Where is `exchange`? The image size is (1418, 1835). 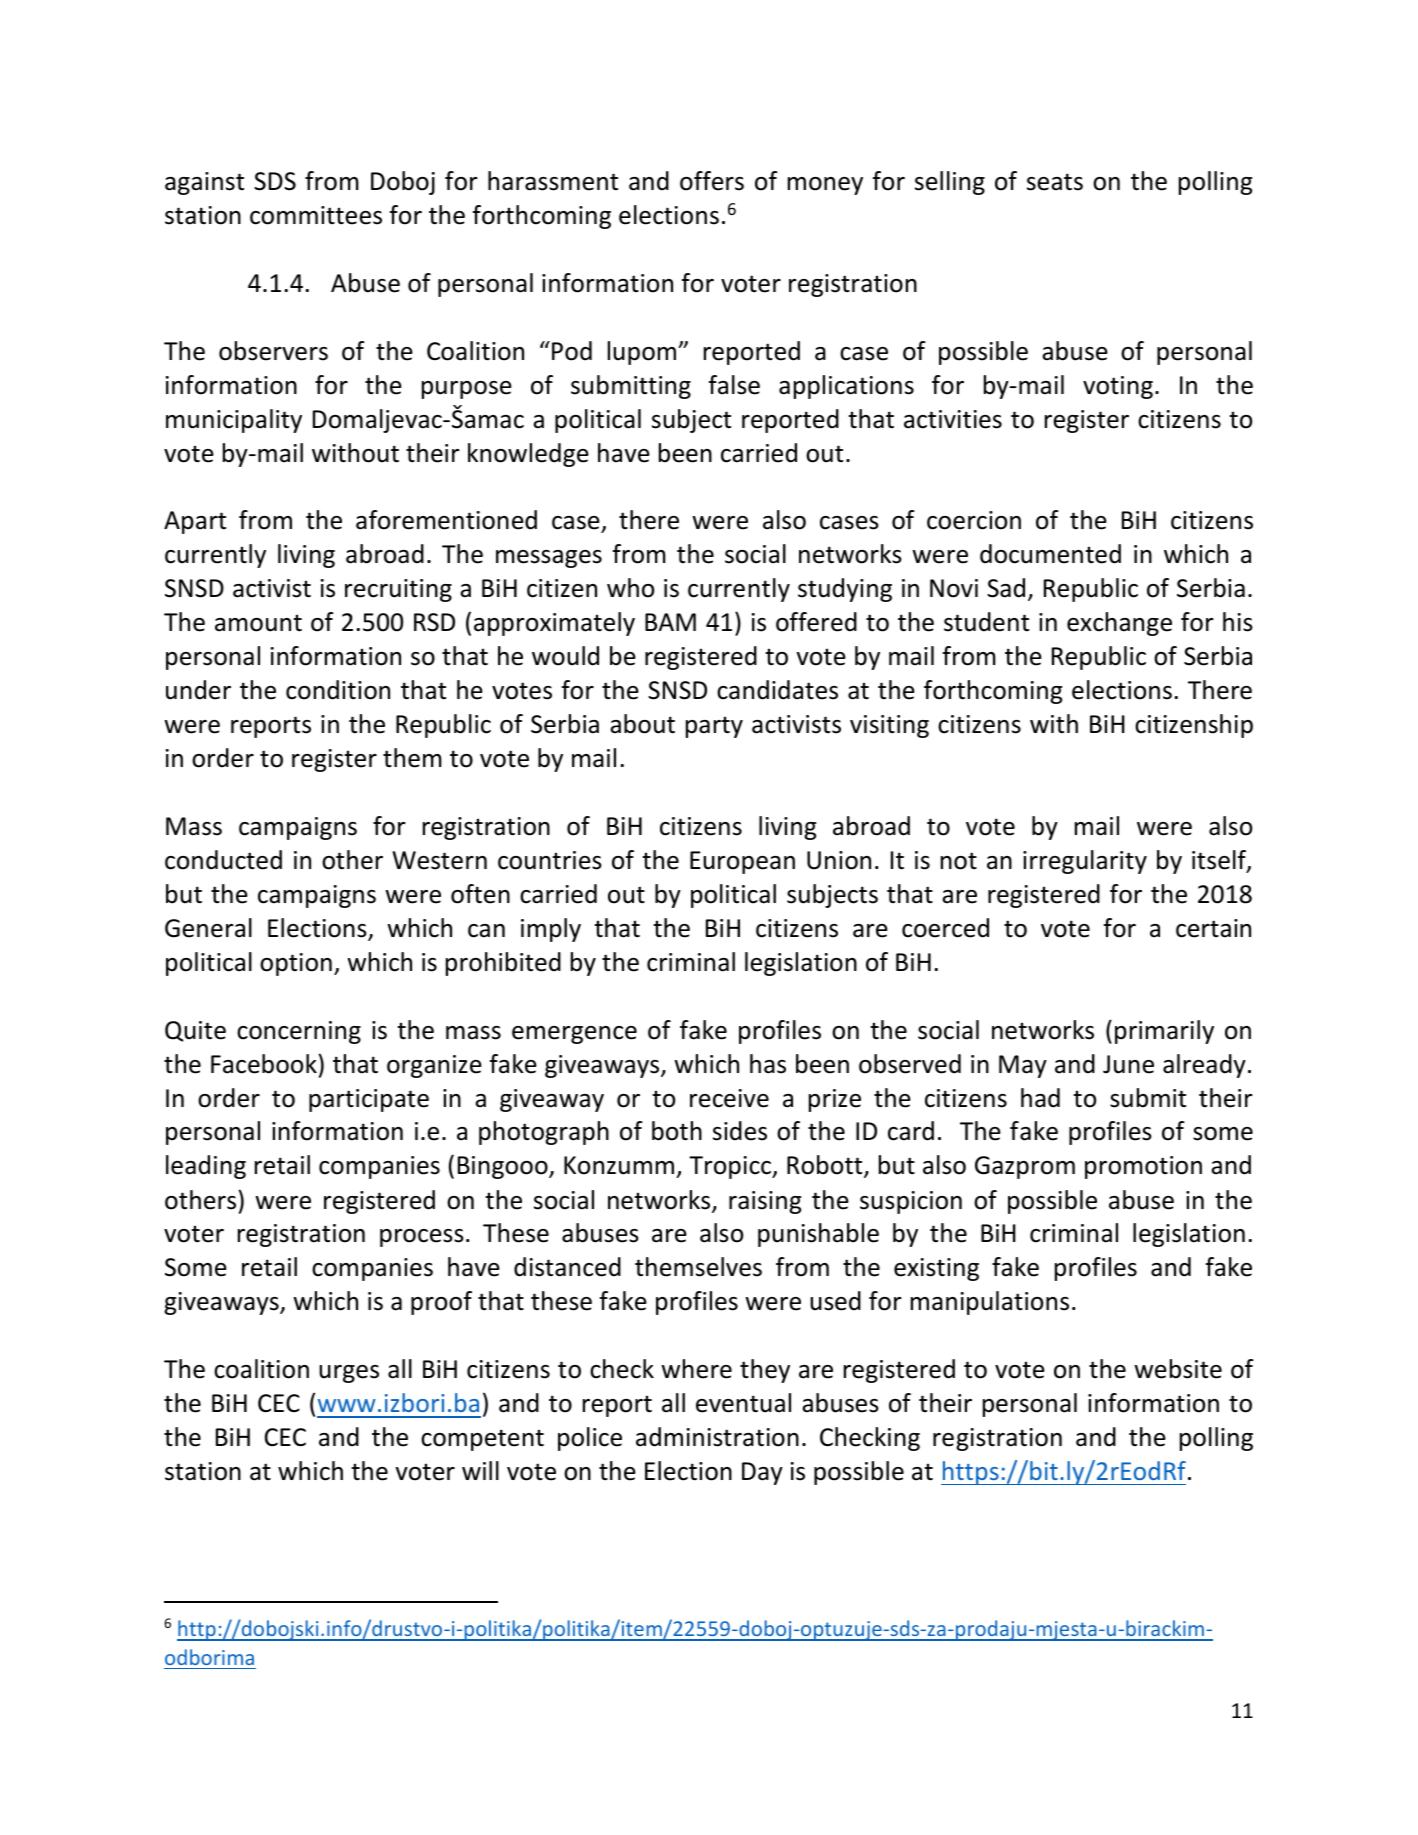 exchange is located at coordinates (1119, 624).
